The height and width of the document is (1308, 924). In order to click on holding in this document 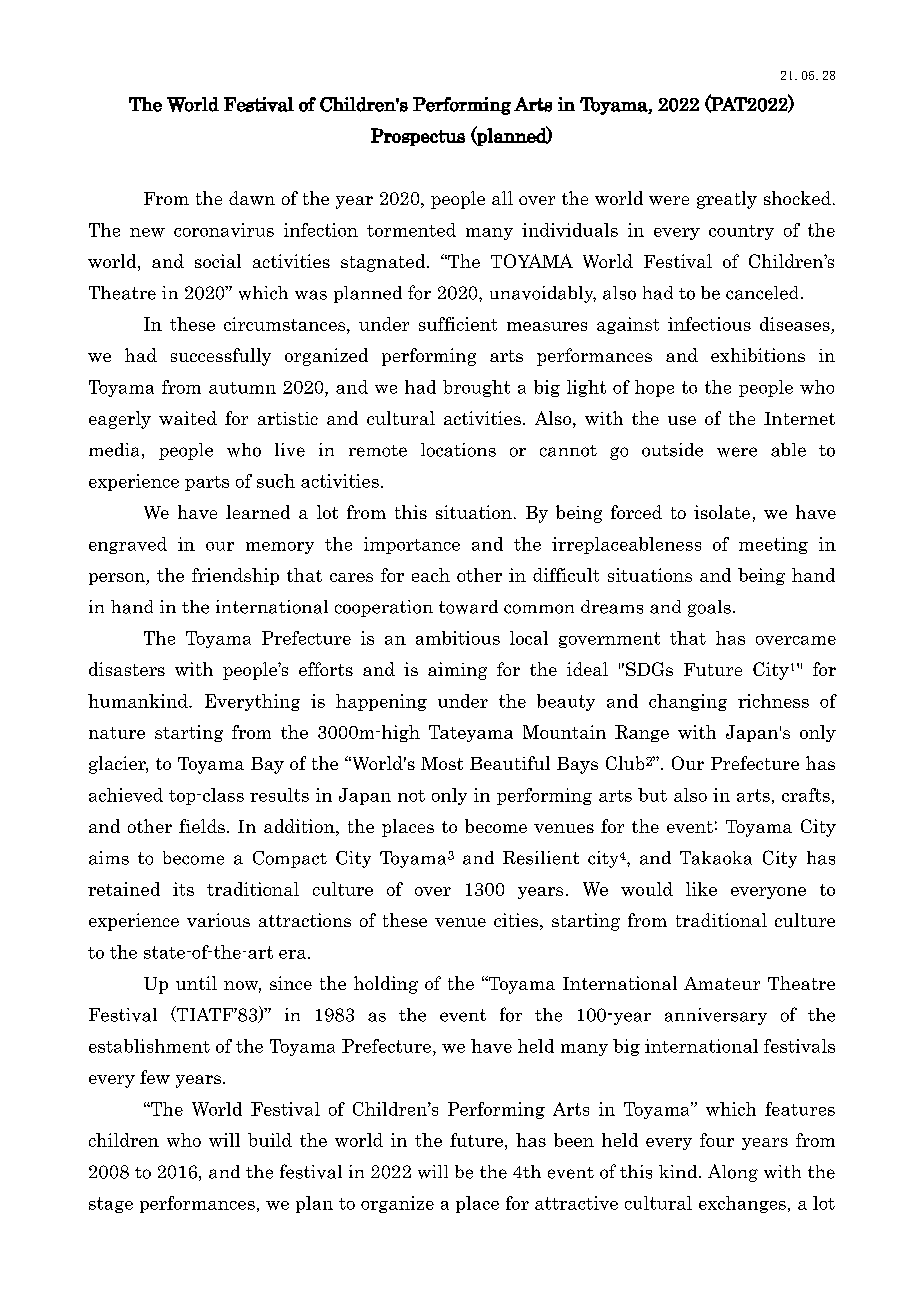, I will do `click(386, 985)`.
